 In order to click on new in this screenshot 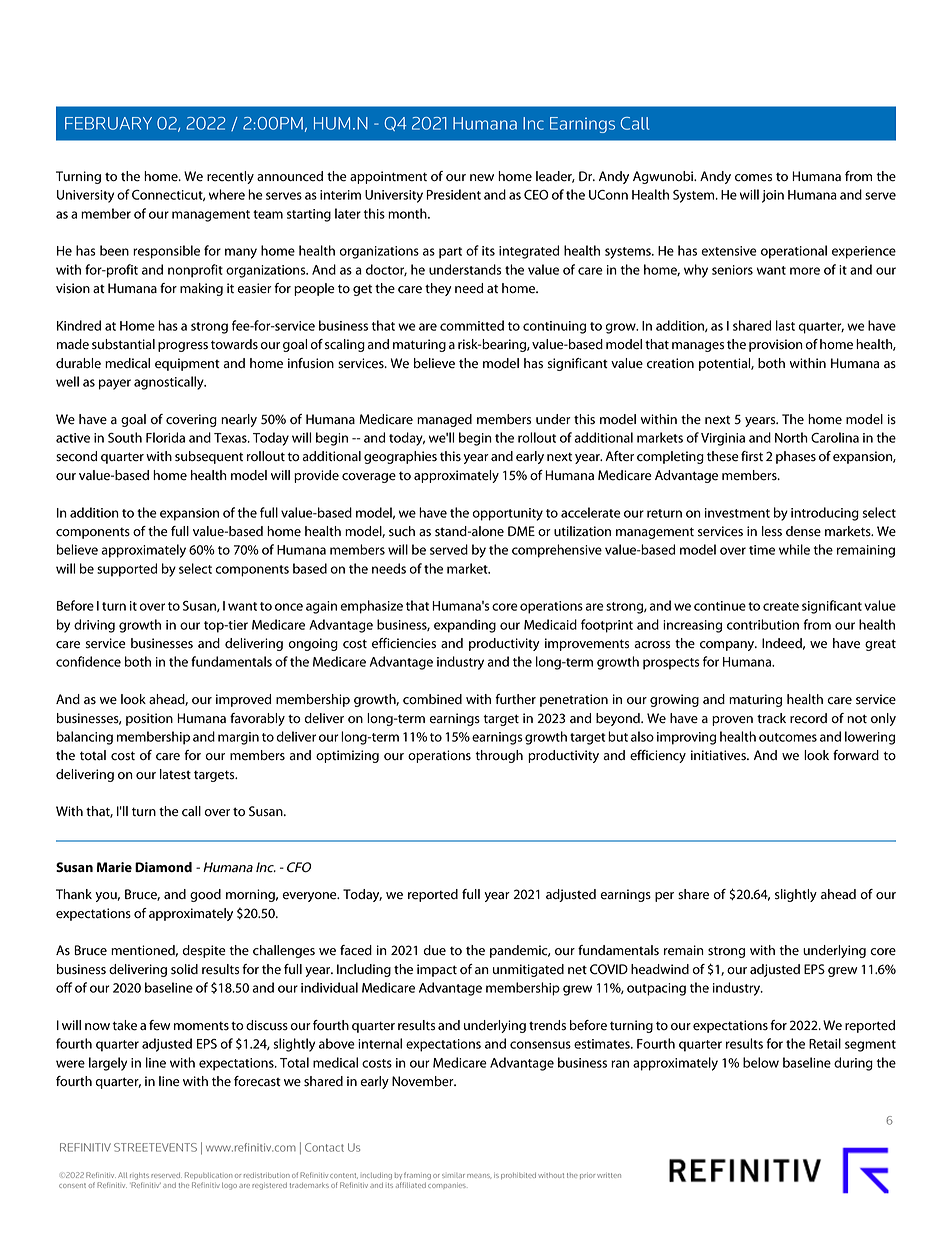, I will do `click(482, 178)`.
